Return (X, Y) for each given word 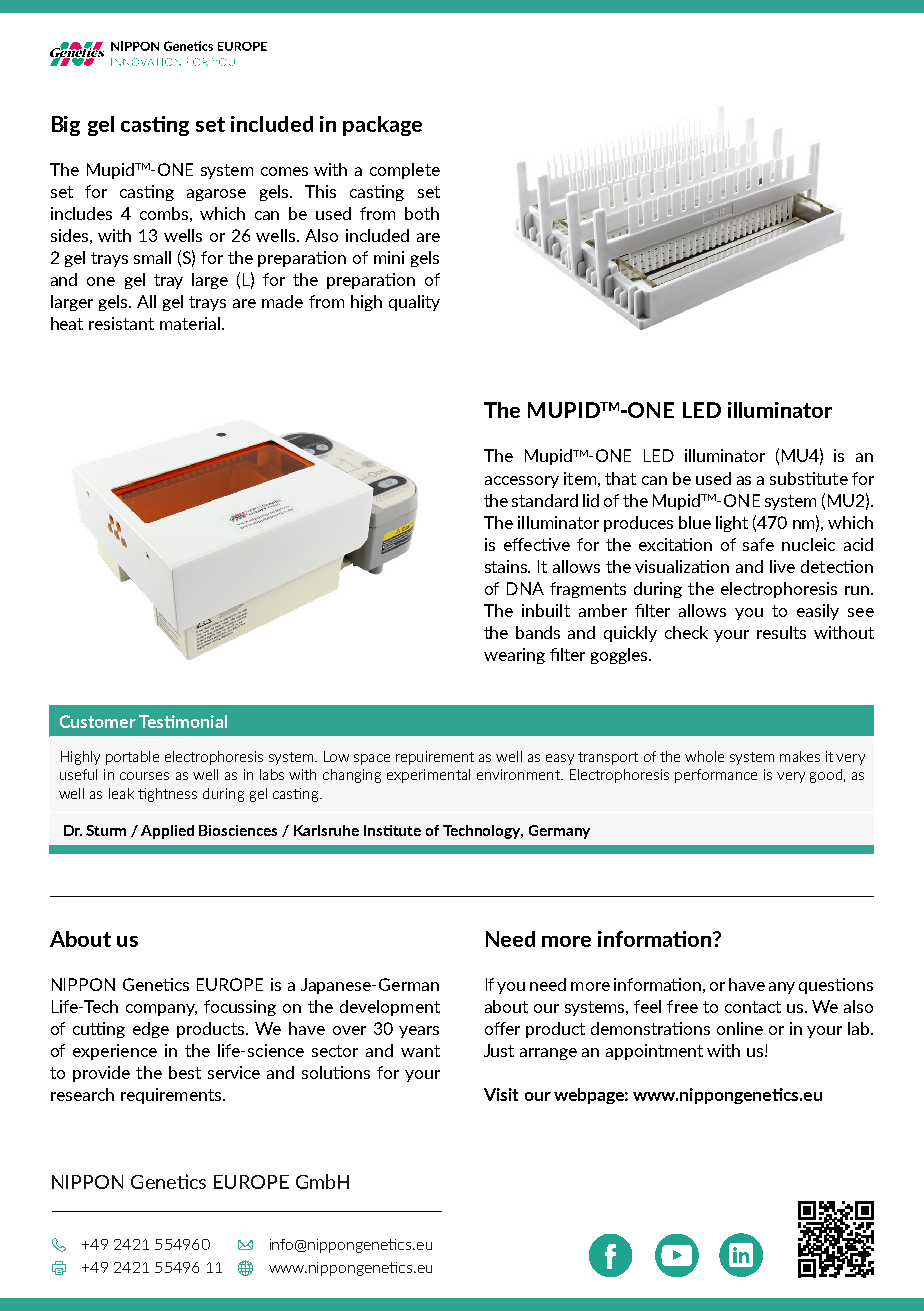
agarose (216, 195)
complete (405, 171)
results (781, 632)
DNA (525, 588)
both (422, 213)
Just (499, 1050)
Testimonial (183, 721)
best (185, 1072)
